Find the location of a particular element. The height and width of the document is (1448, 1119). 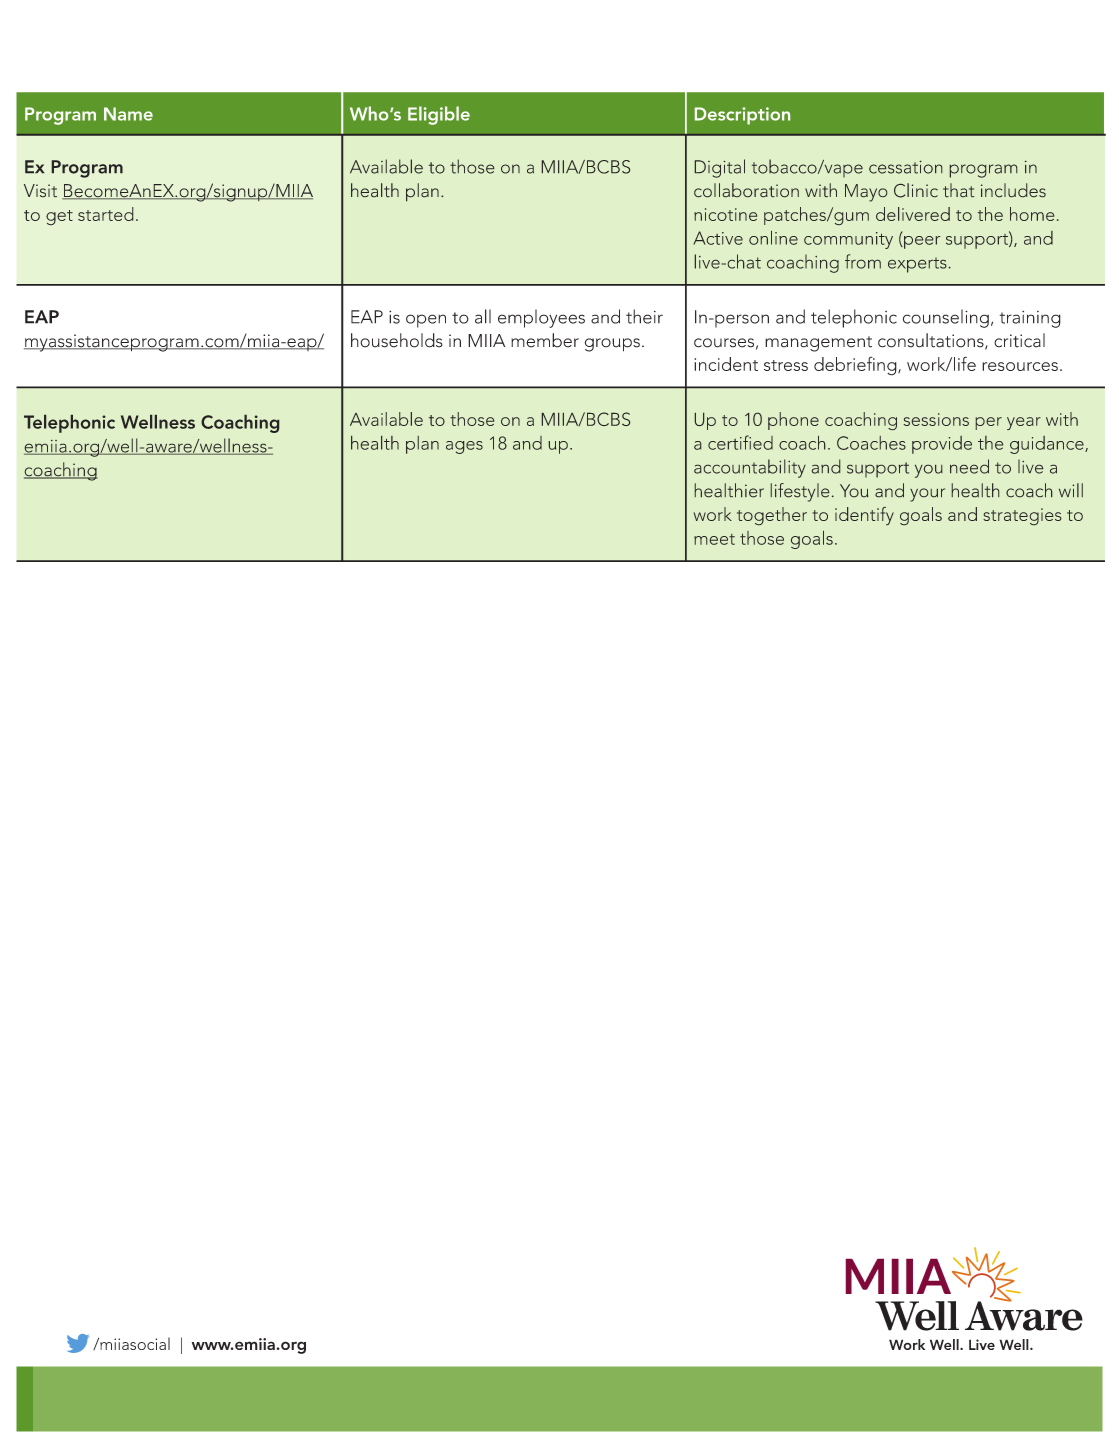

meet is located at coordinates (714, 539).
